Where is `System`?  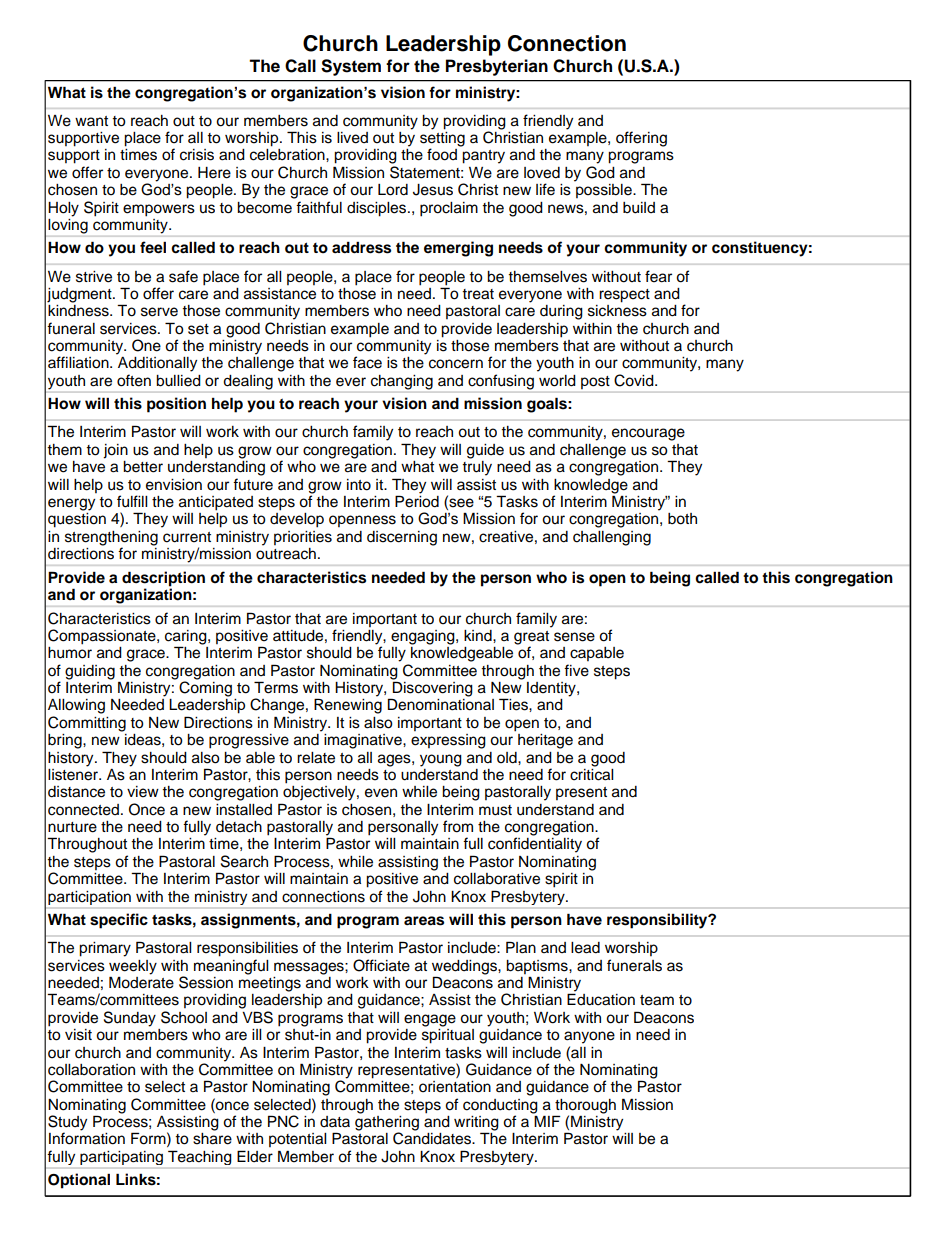 System is located at coordinates (351, 67).
